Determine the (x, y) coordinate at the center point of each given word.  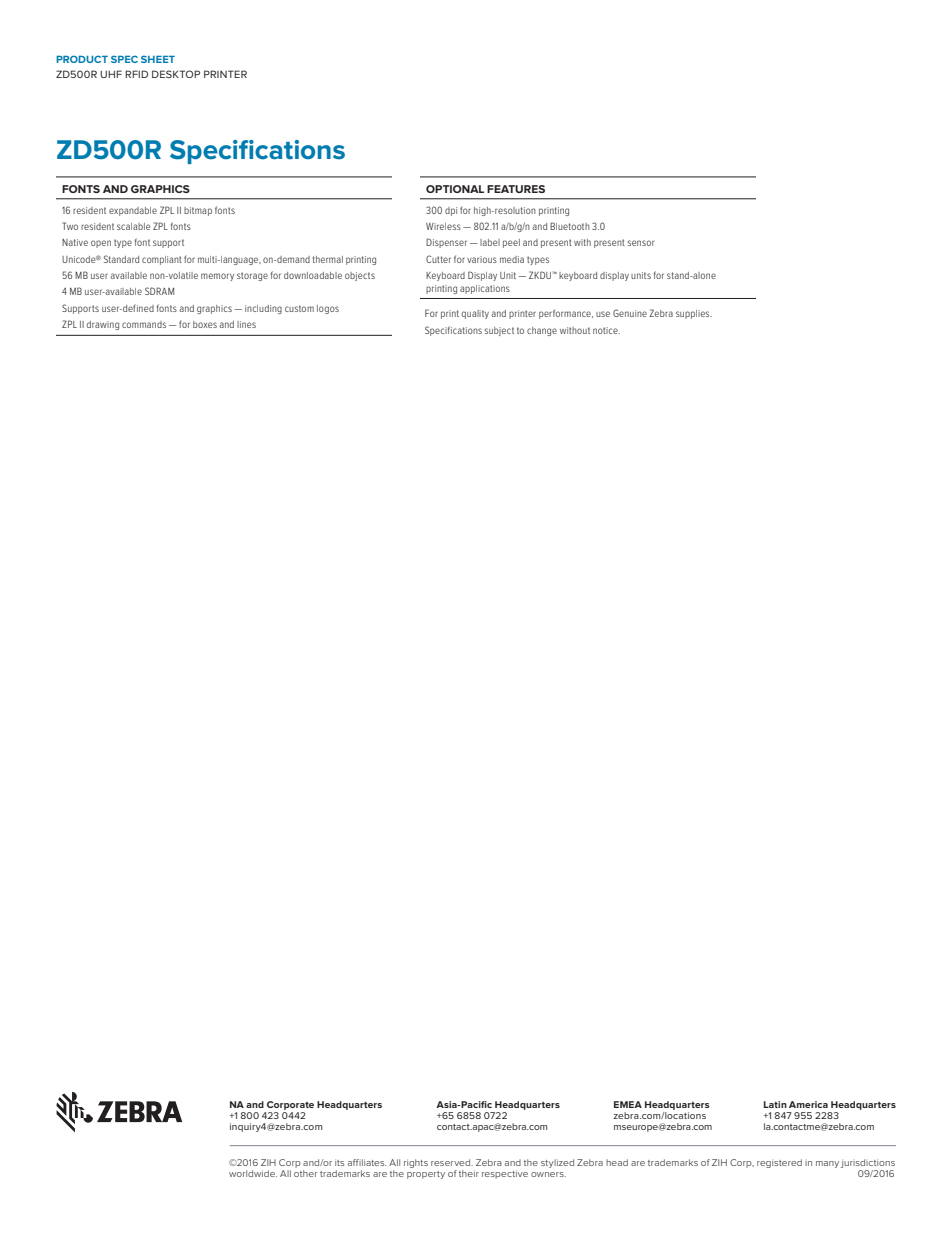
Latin (775, 1104)
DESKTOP (176, 74)
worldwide (253, 1173)
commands (144, 324)
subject (499, 331)
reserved (452, 1162)
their (469, 1173)
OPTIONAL (455, 189)
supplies (694, 314)
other (305, 1173)
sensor (641, 243)
